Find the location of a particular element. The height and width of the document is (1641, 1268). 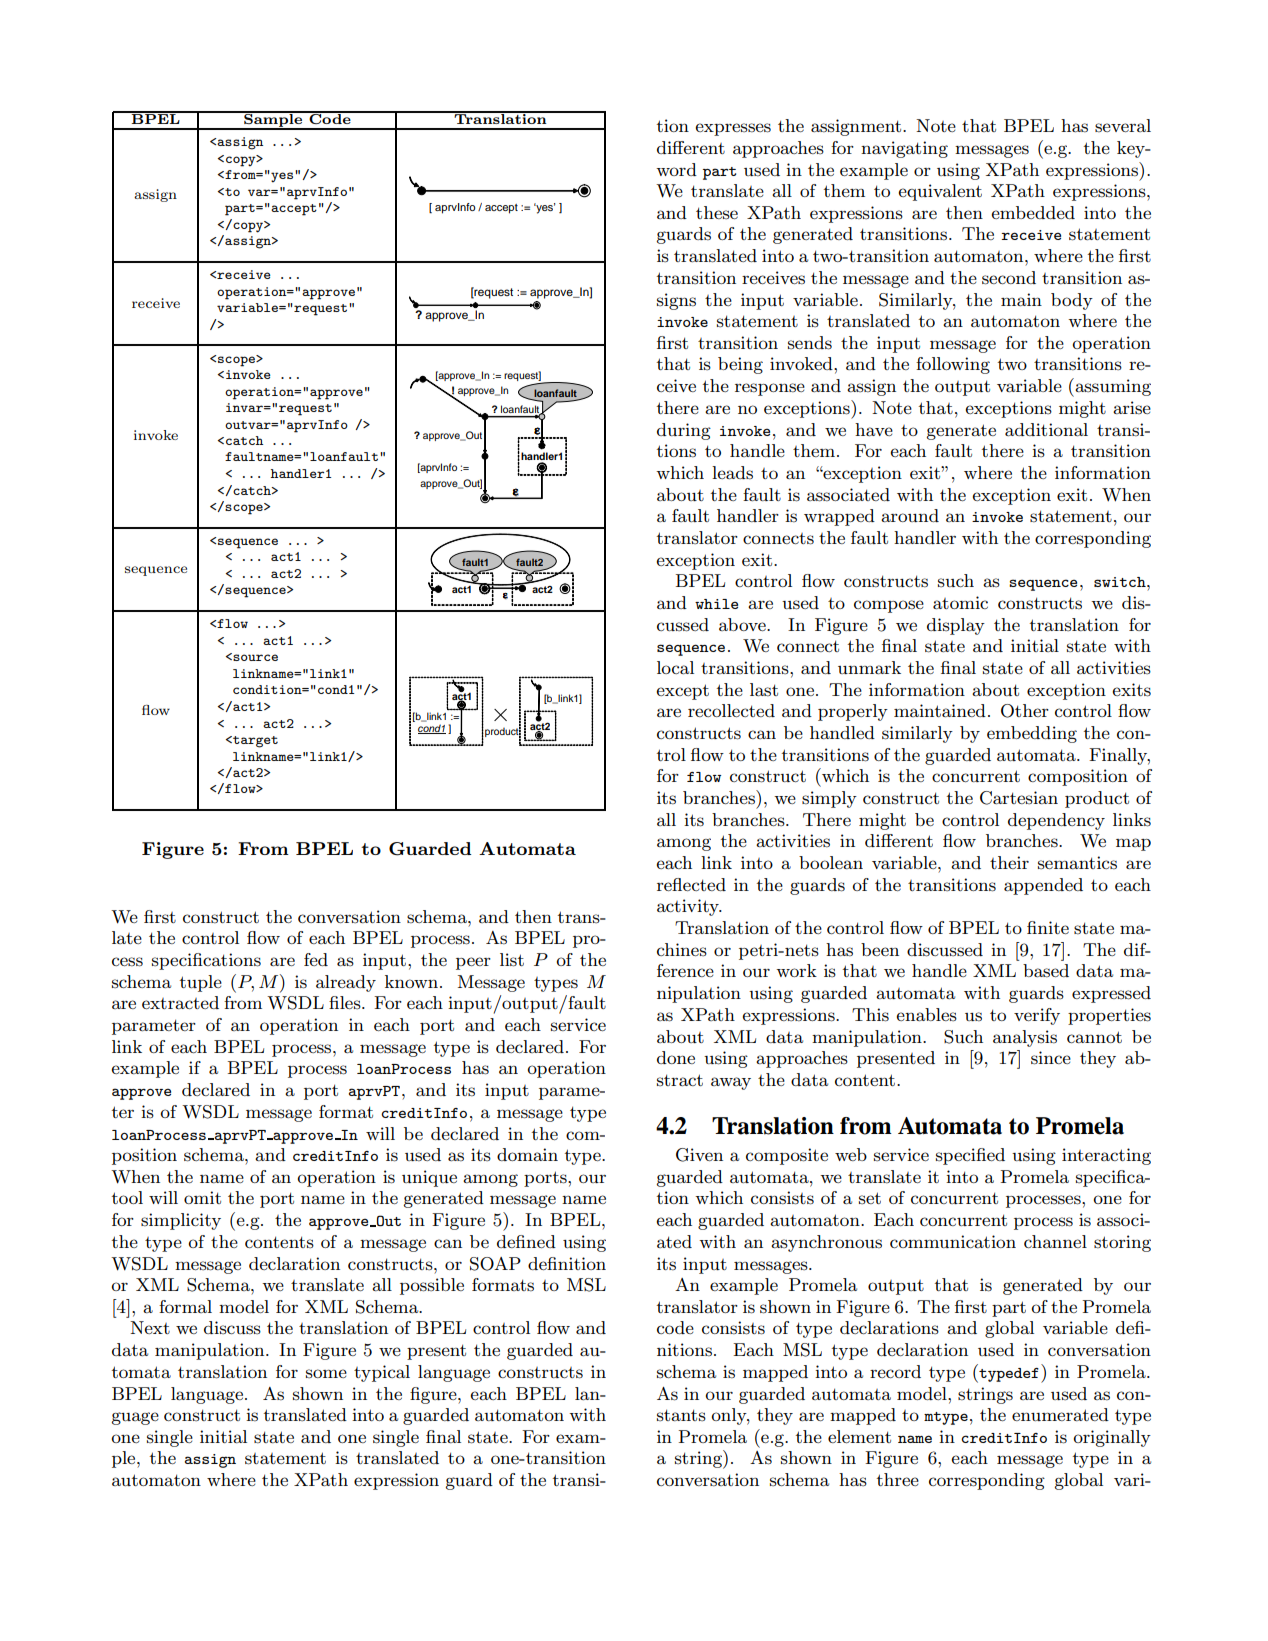

finite is located at coordinates (1048, 927).
